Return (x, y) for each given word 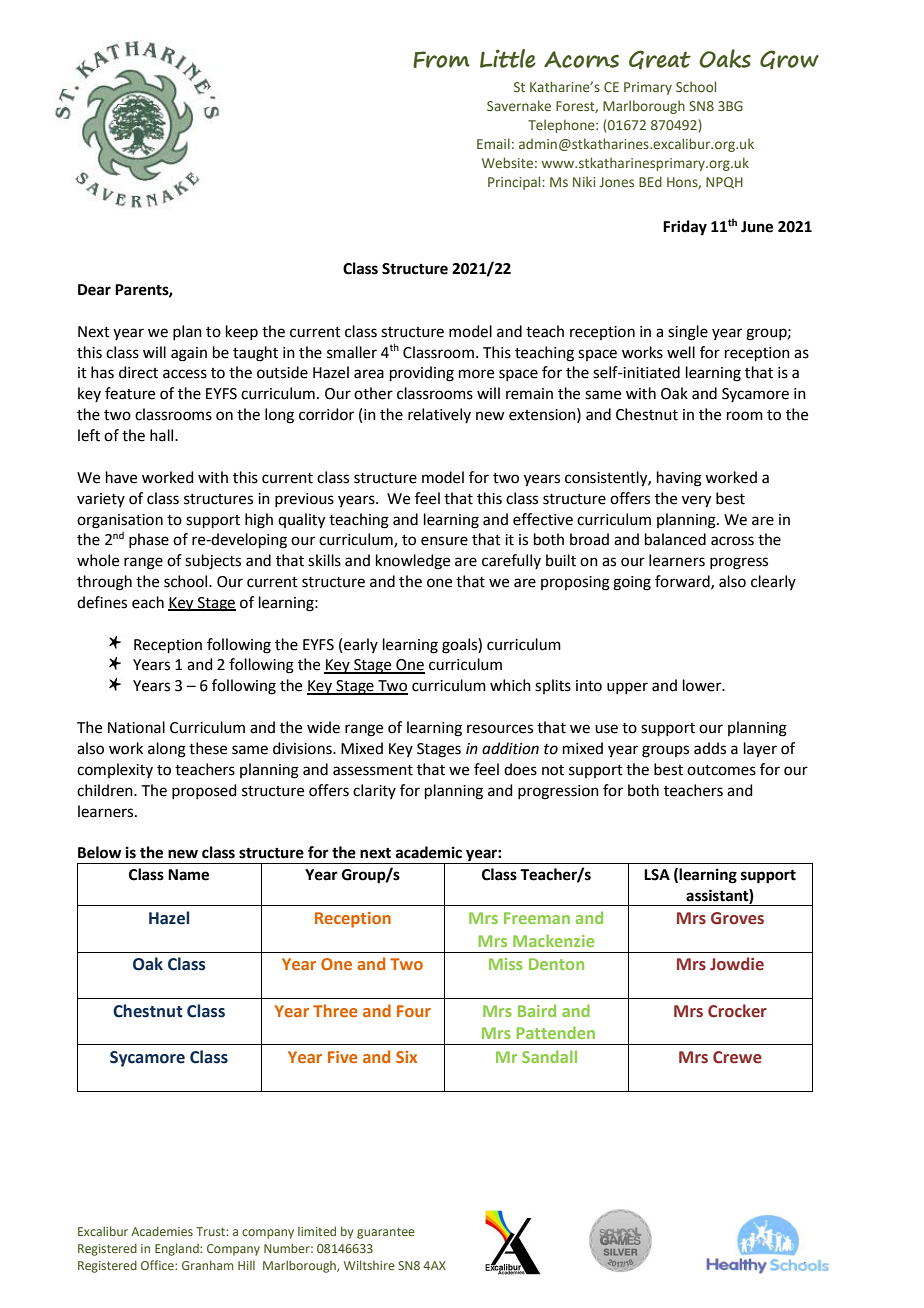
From (441, 59)
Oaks (725, 58)
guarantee (386, 1233)
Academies (162, 1231)
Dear (94, 290)
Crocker (737, 1011)
